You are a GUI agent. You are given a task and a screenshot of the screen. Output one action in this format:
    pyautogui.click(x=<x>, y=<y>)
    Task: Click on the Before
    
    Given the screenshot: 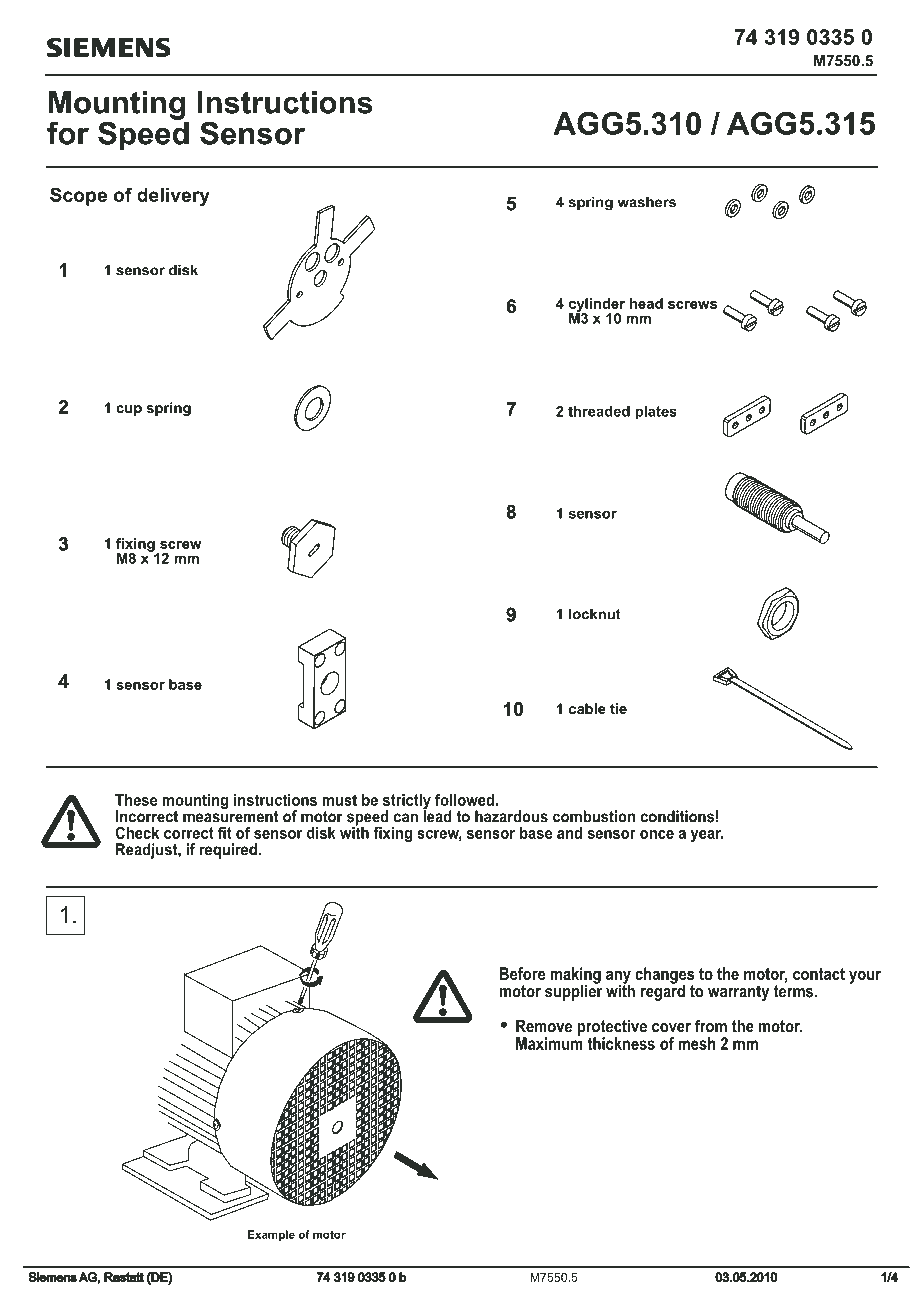 What is the action you would take?
    pyautogui.click(x=522, y=973)
